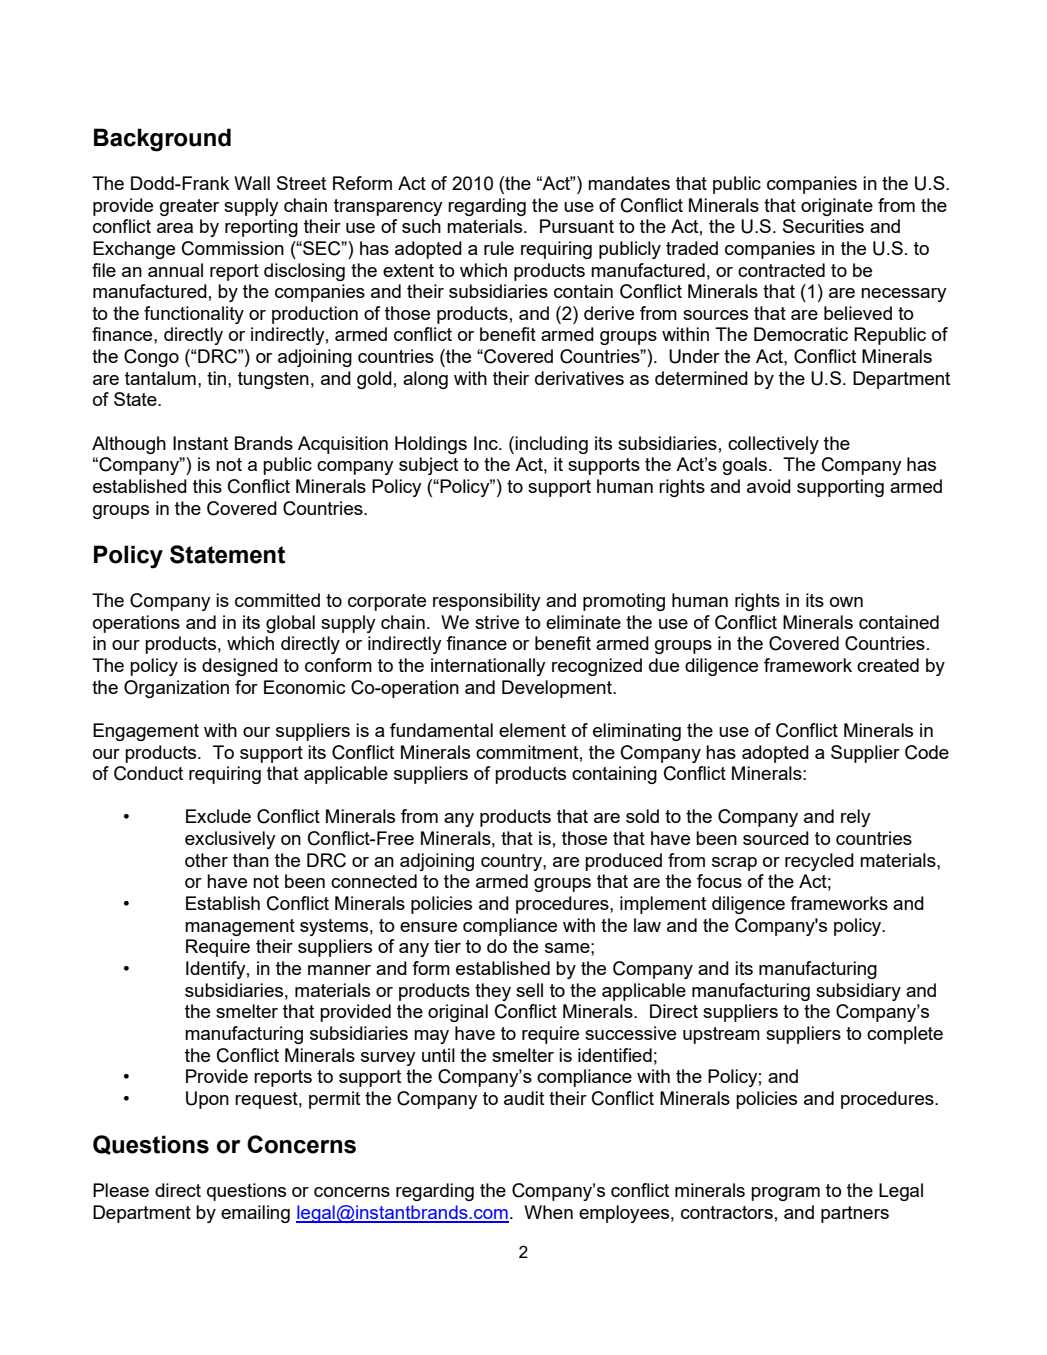  I want to click on program, so click(785, 1194).
